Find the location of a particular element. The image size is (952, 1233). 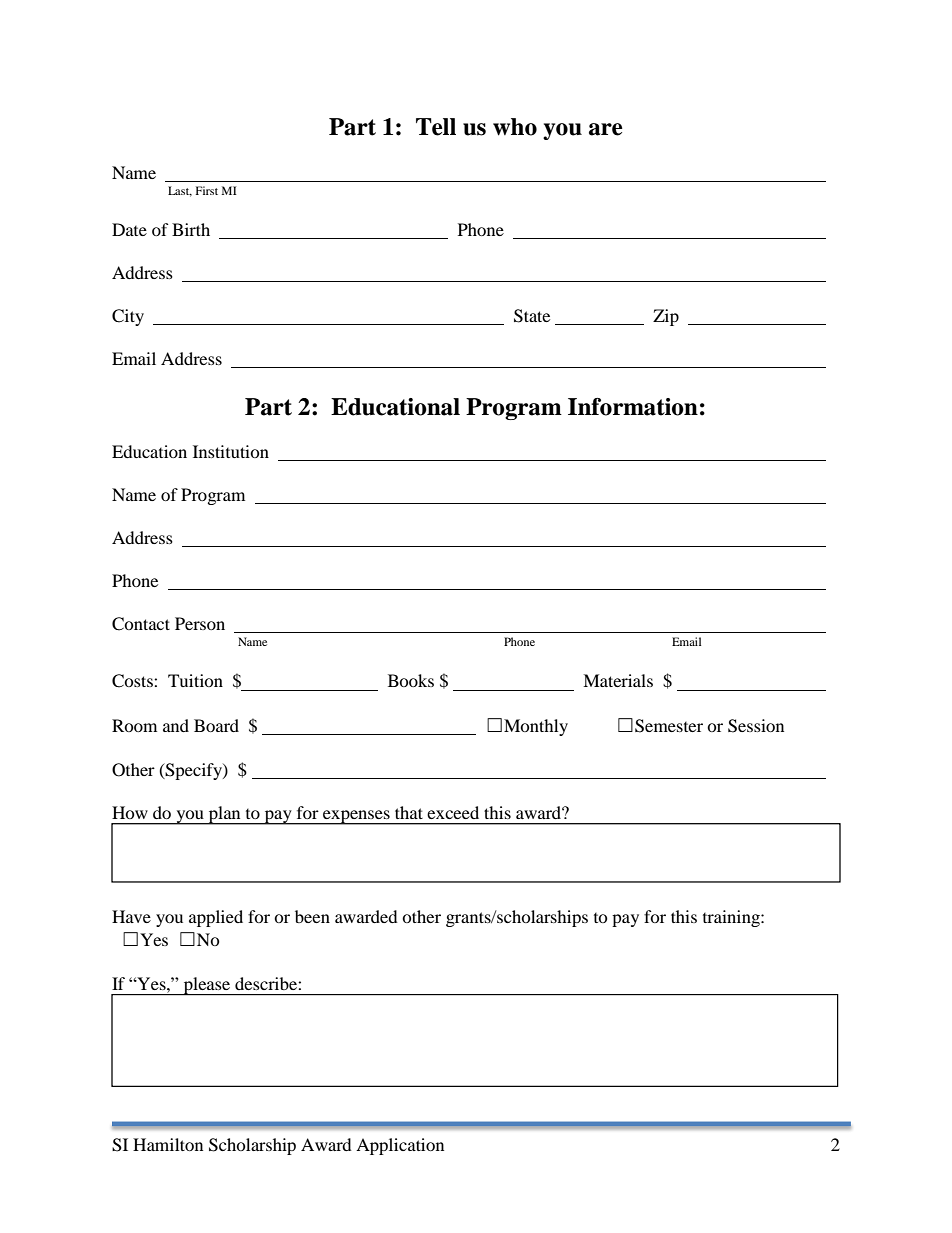

Person is located at coordinates (200, 623).
